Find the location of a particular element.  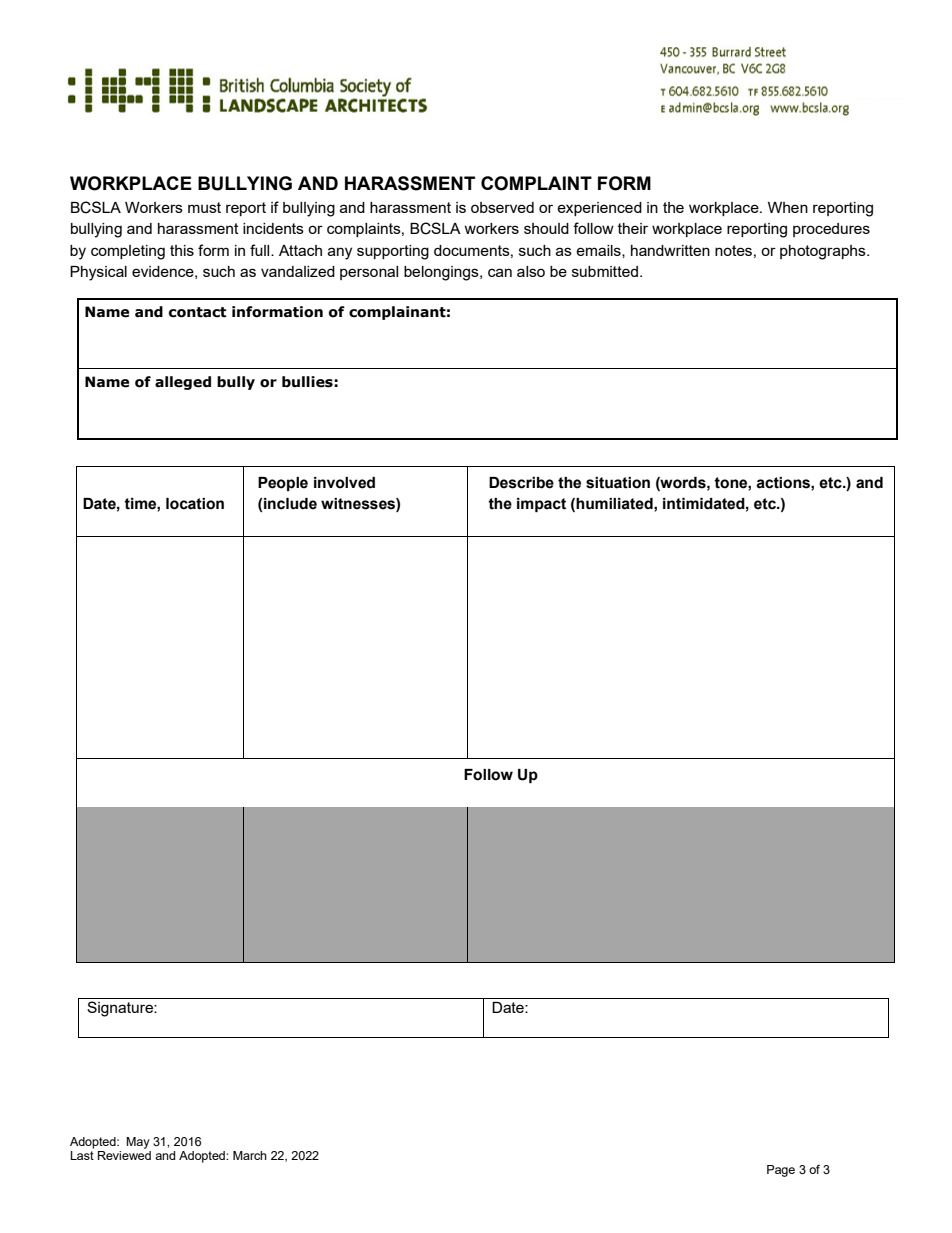

location is located at coordinates (195, 504).
